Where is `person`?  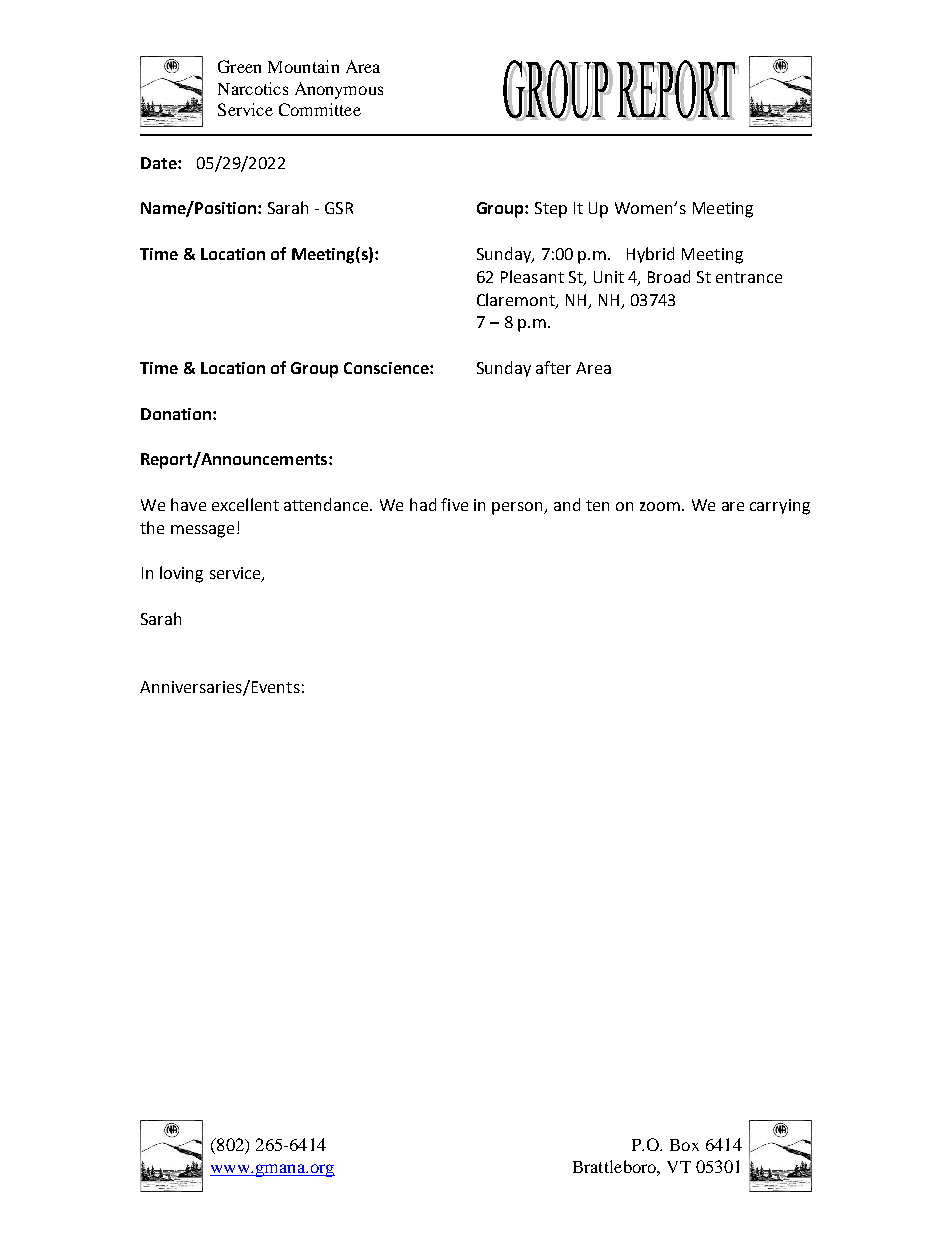
person is located at coordinates (518, 508).
